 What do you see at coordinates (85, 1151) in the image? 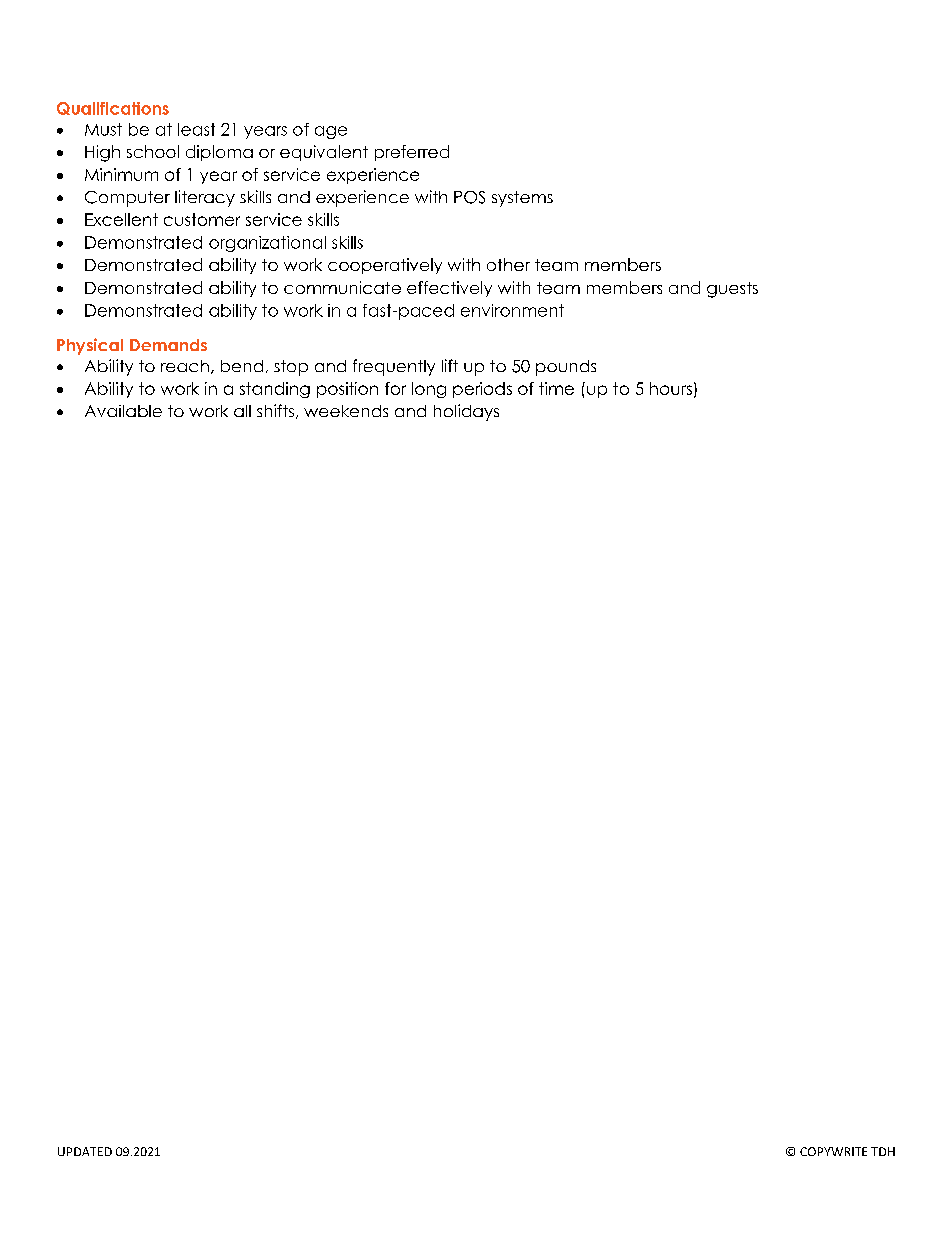
I see `UPDATED` at bounding box center [85, 1151].
